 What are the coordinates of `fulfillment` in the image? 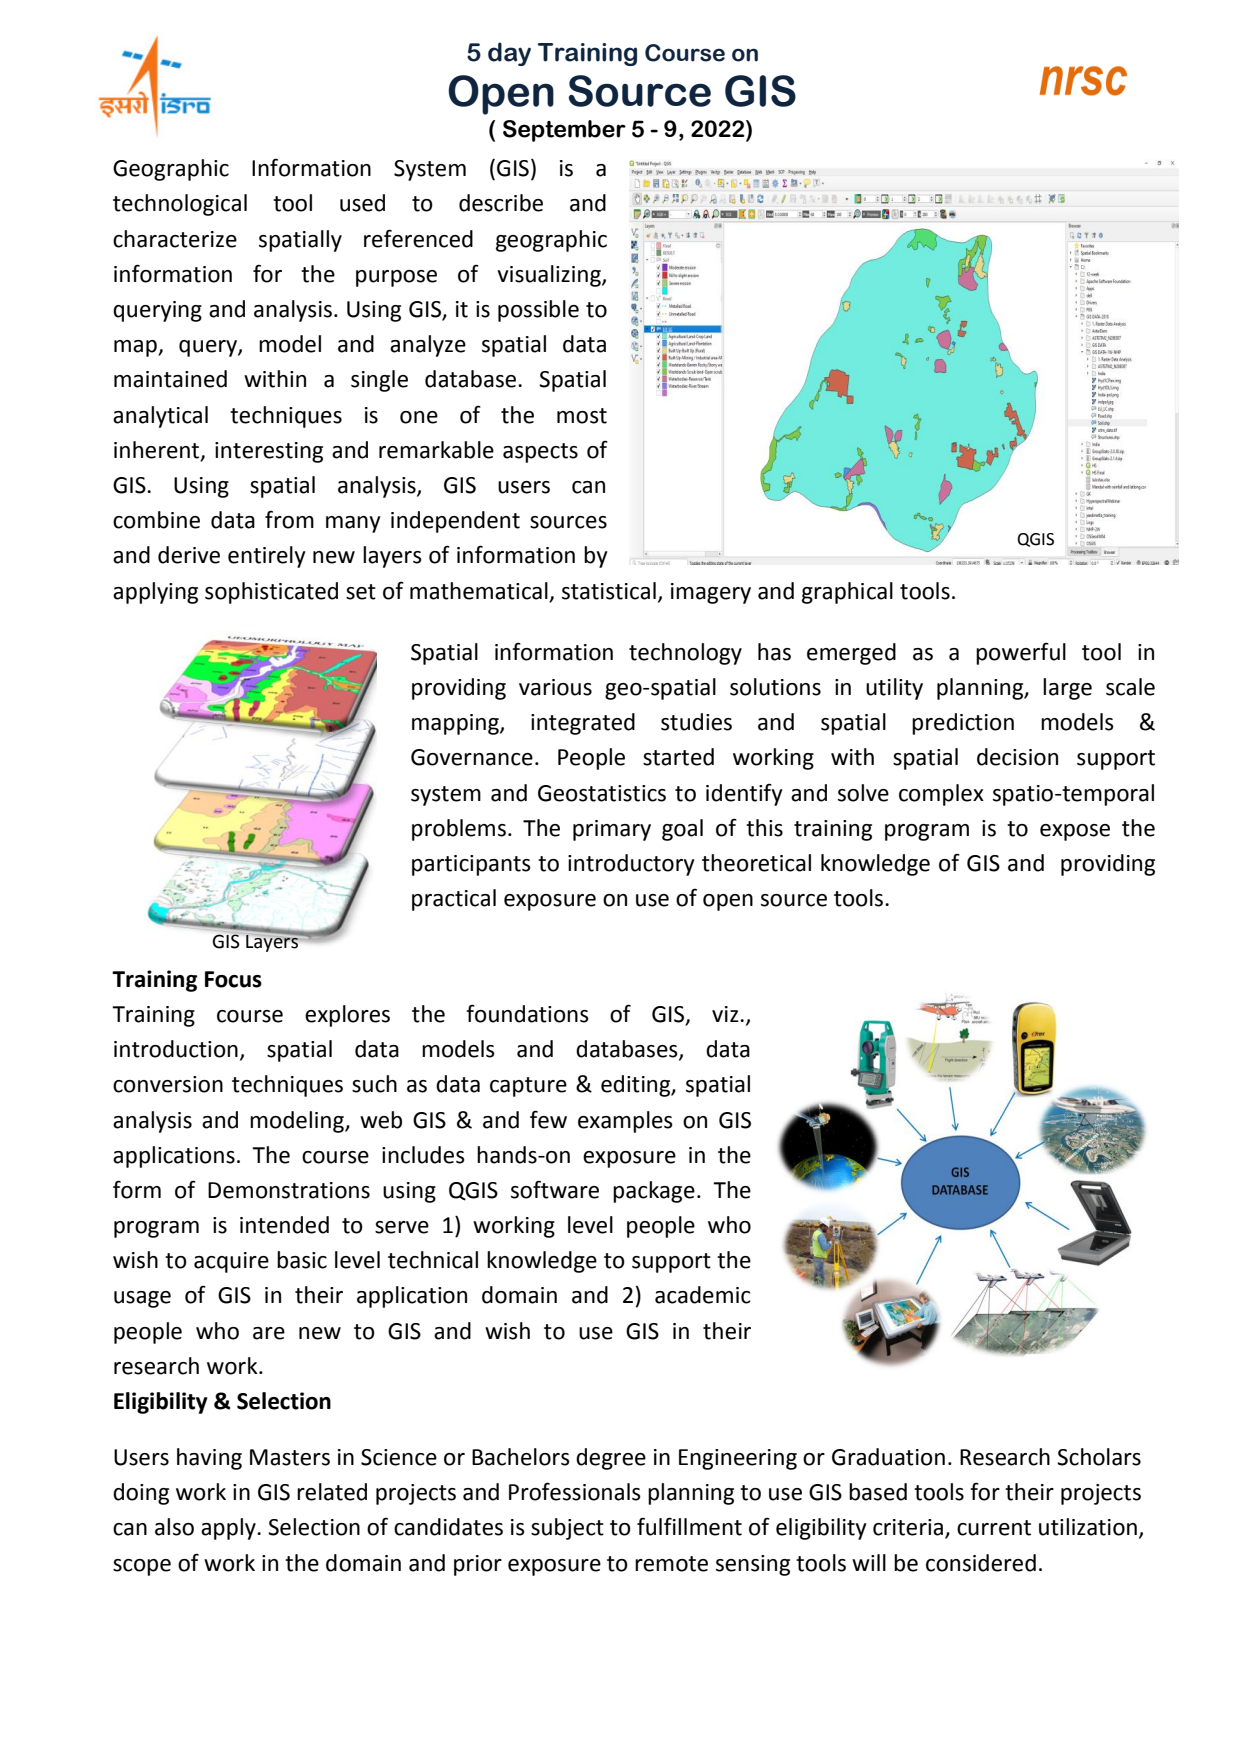 It's located at (689, 1526).
